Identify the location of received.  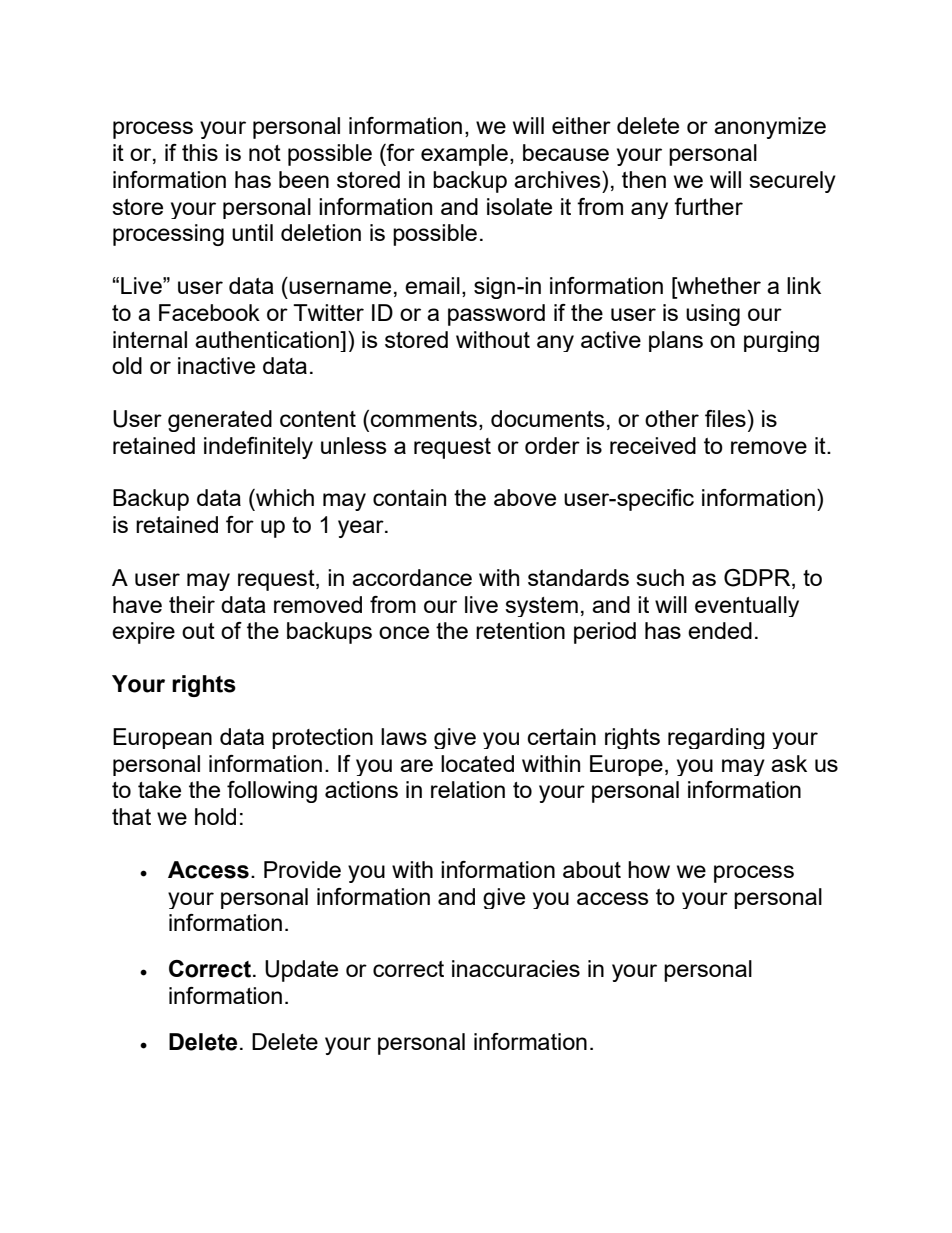
(653, 445).
